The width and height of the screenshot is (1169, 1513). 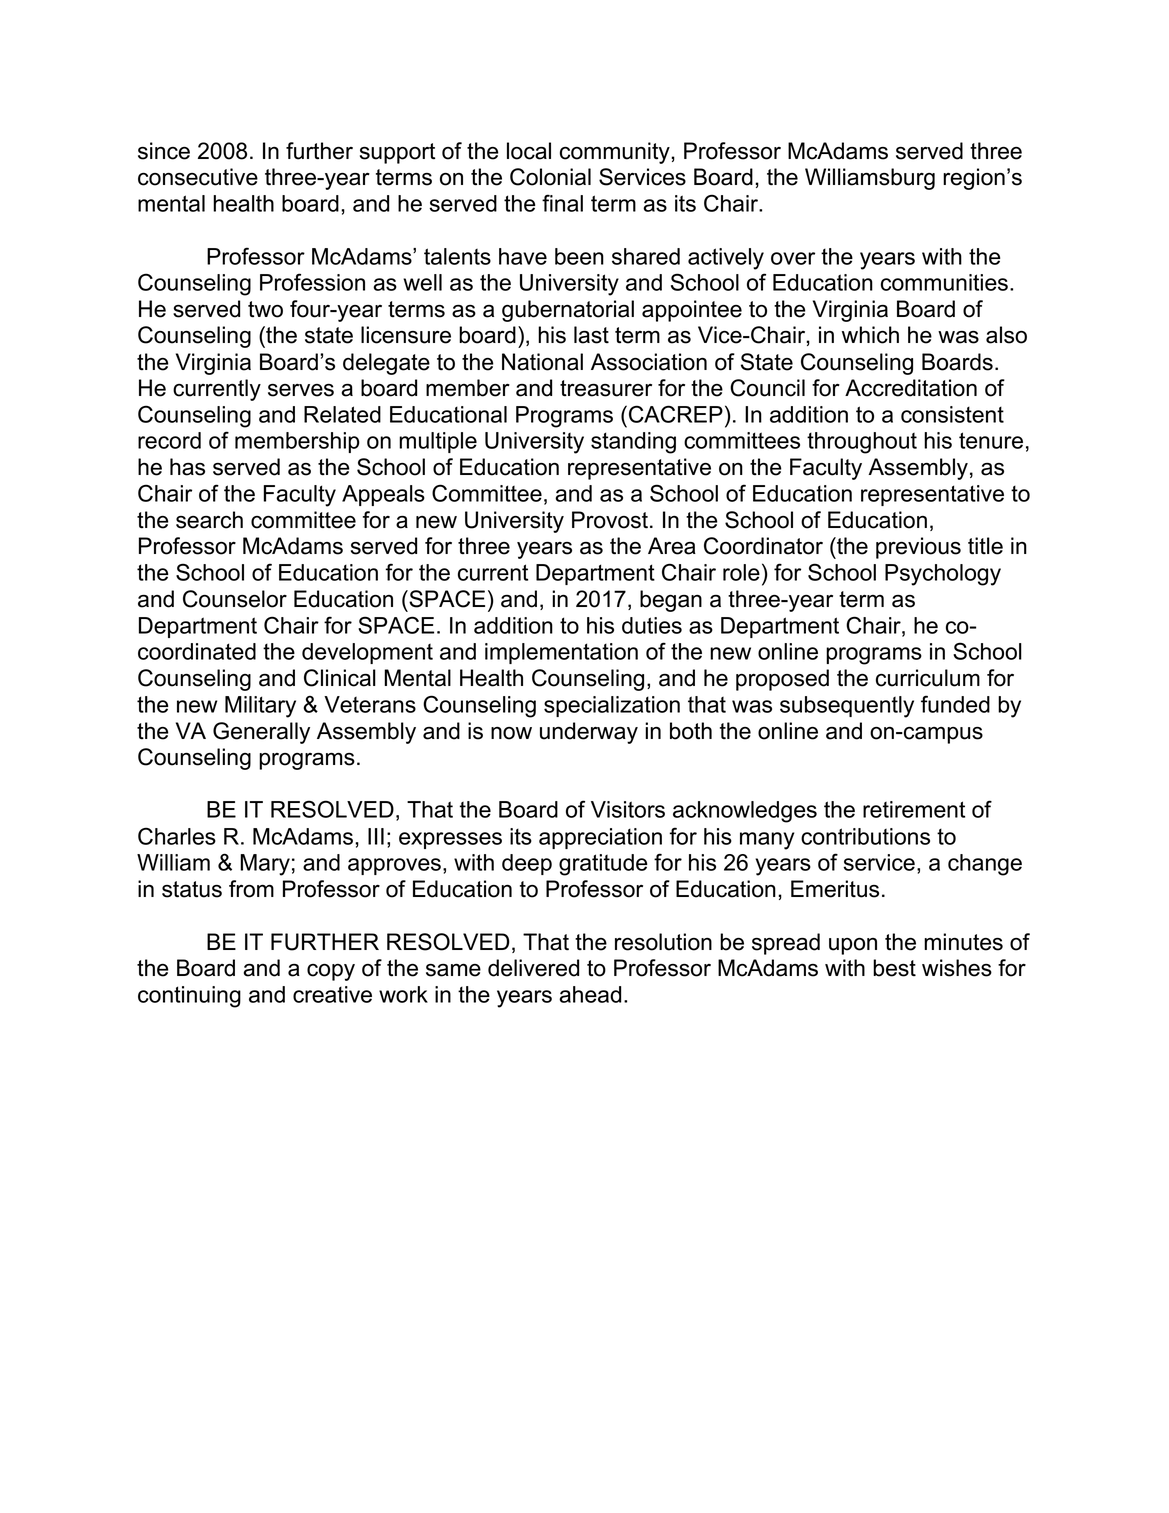 What do you see at coordinates (590, 994) in the screenshot?
I see `ahead` at bounding box center [590, 994].
